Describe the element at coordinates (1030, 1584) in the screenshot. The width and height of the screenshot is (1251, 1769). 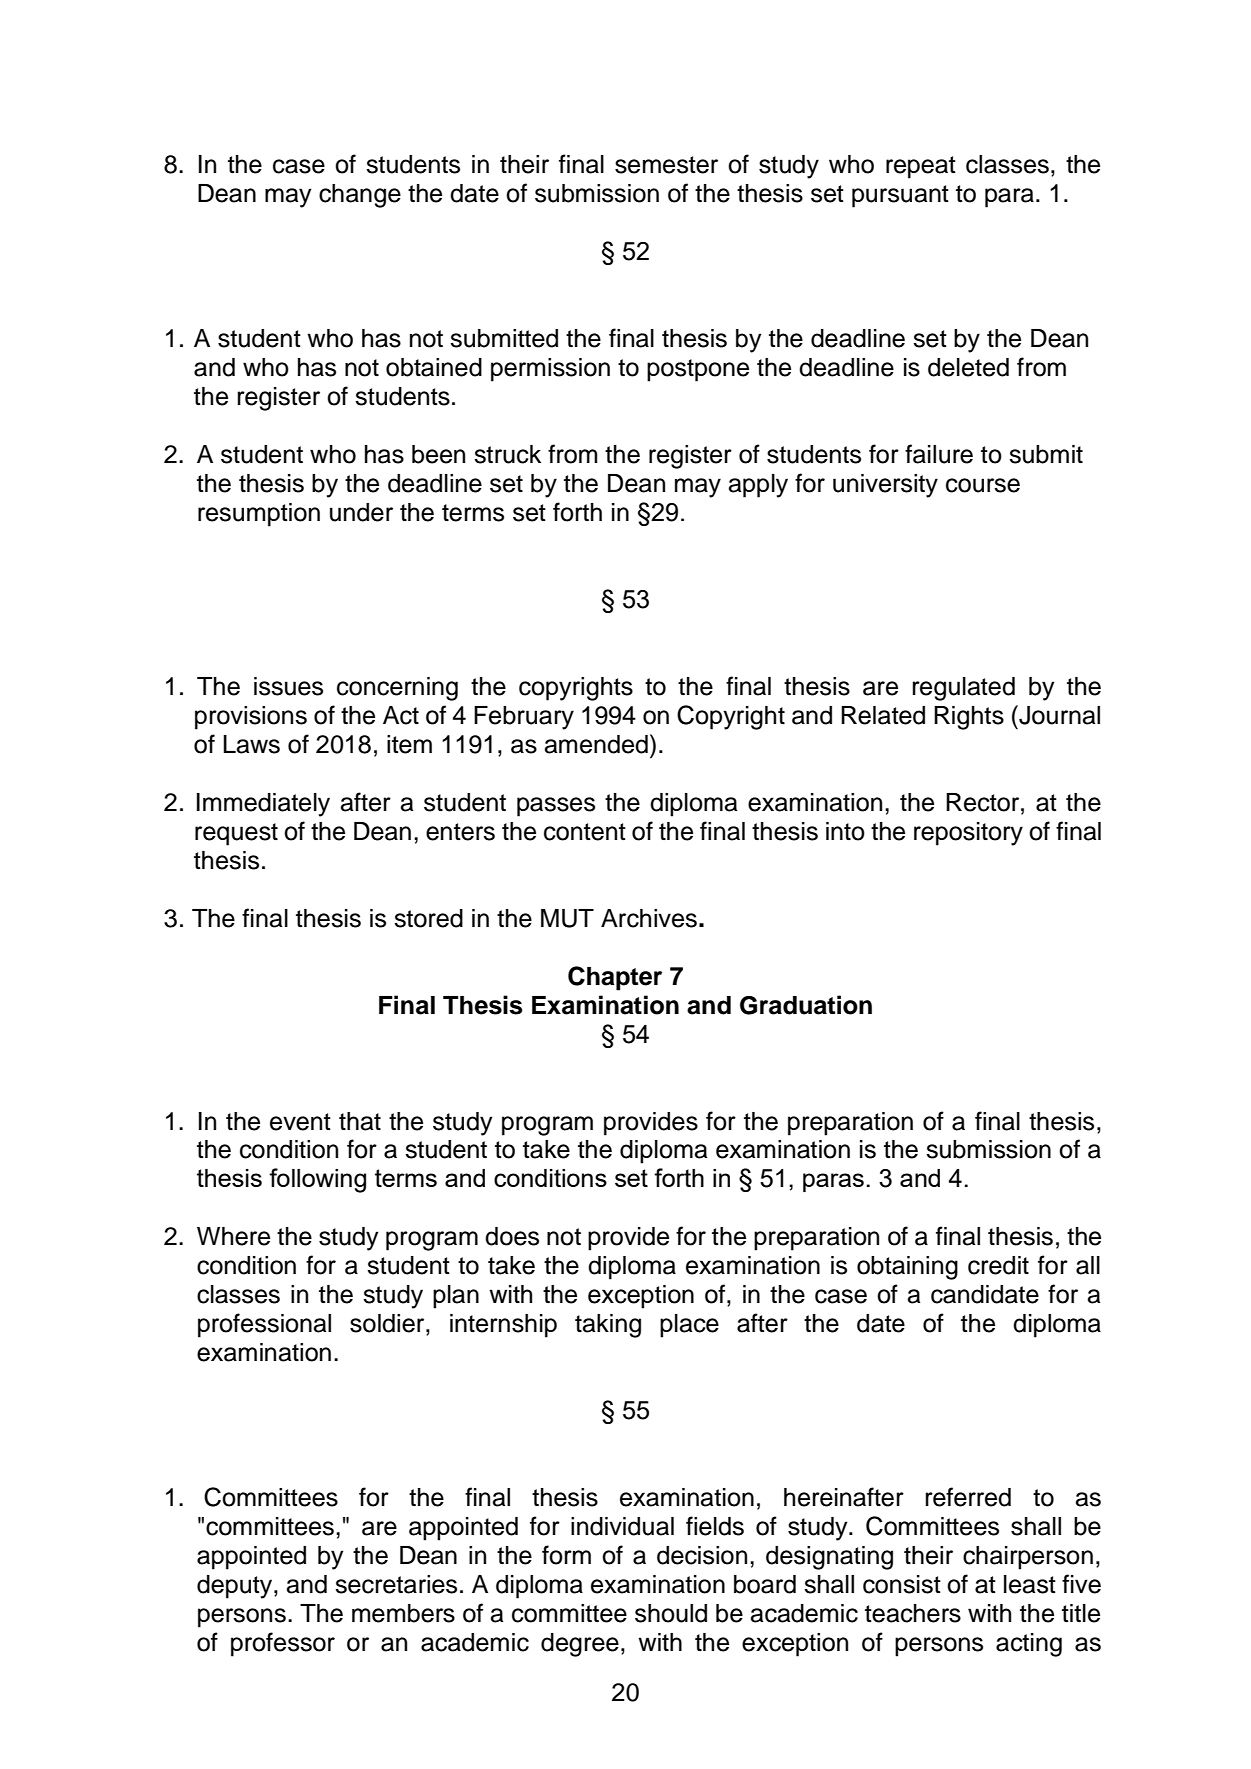
I see `least` at that location.
